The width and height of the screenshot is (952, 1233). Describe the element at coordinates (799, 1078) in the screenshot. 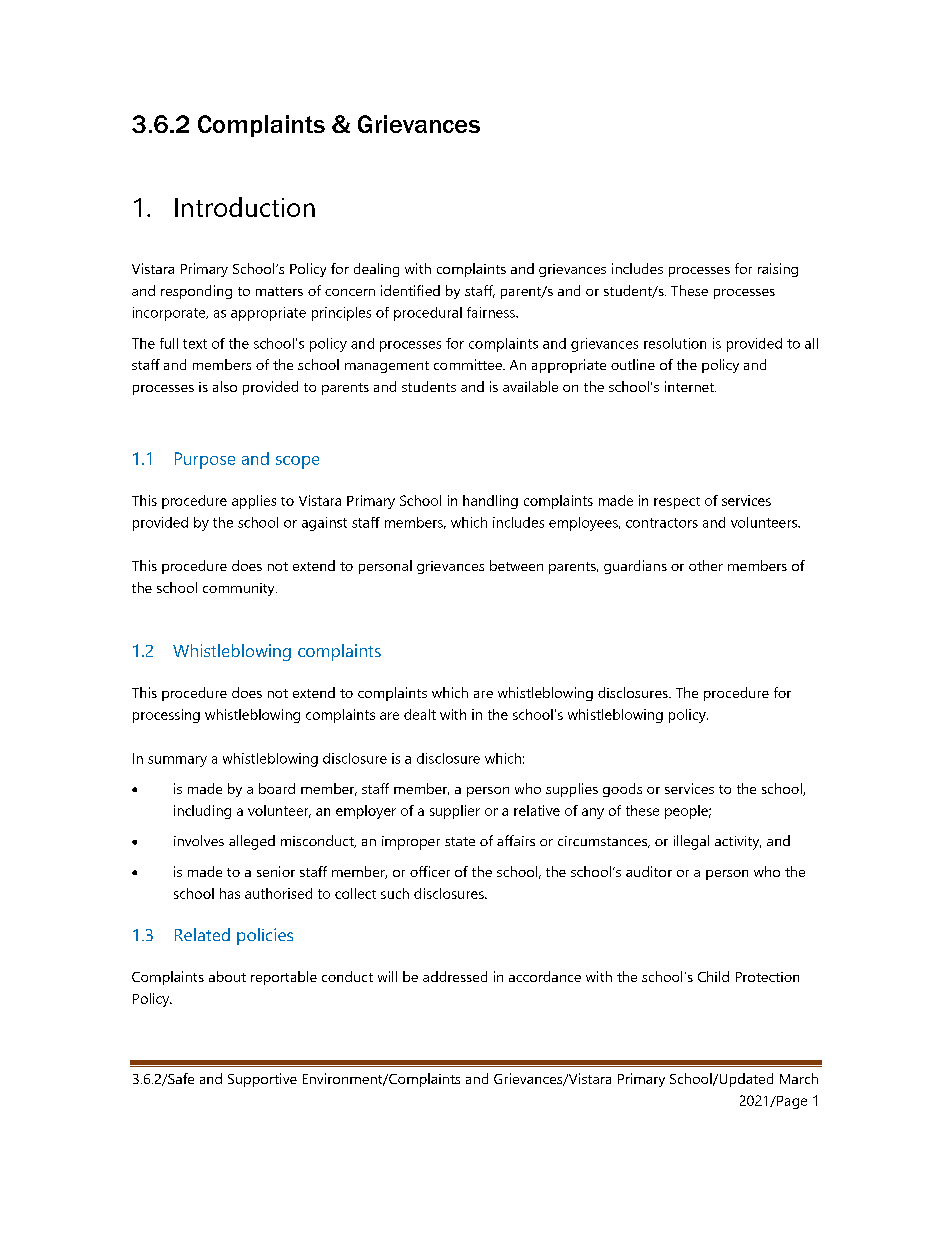

I see `March` at that location.
